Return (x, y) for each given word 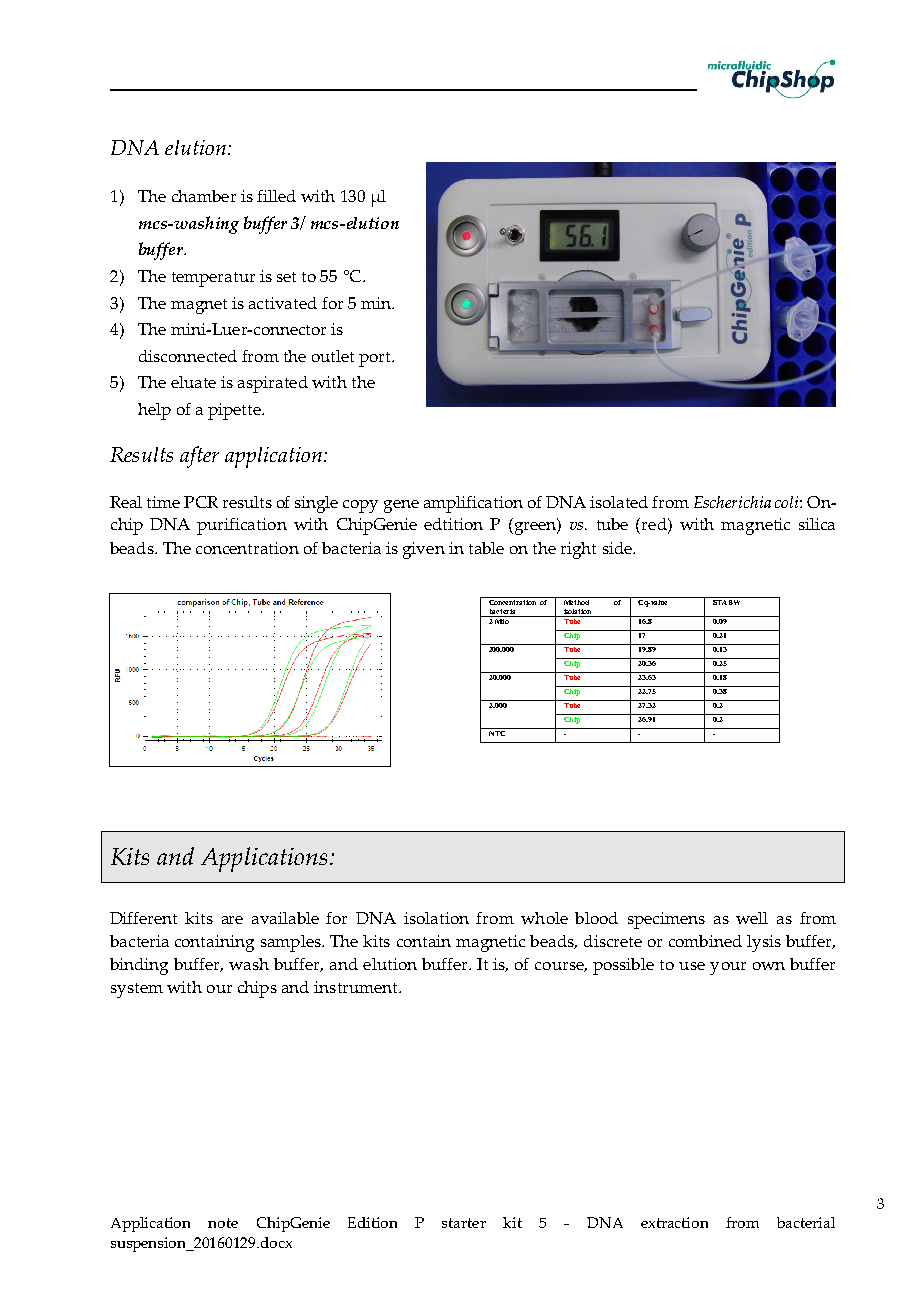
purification (242, 526)
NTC (497, 732)
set (286, 277)
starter (464, 1223)
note (223, 1223)
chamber (204, 196)
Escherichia (732, 502)
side (618, 548)
